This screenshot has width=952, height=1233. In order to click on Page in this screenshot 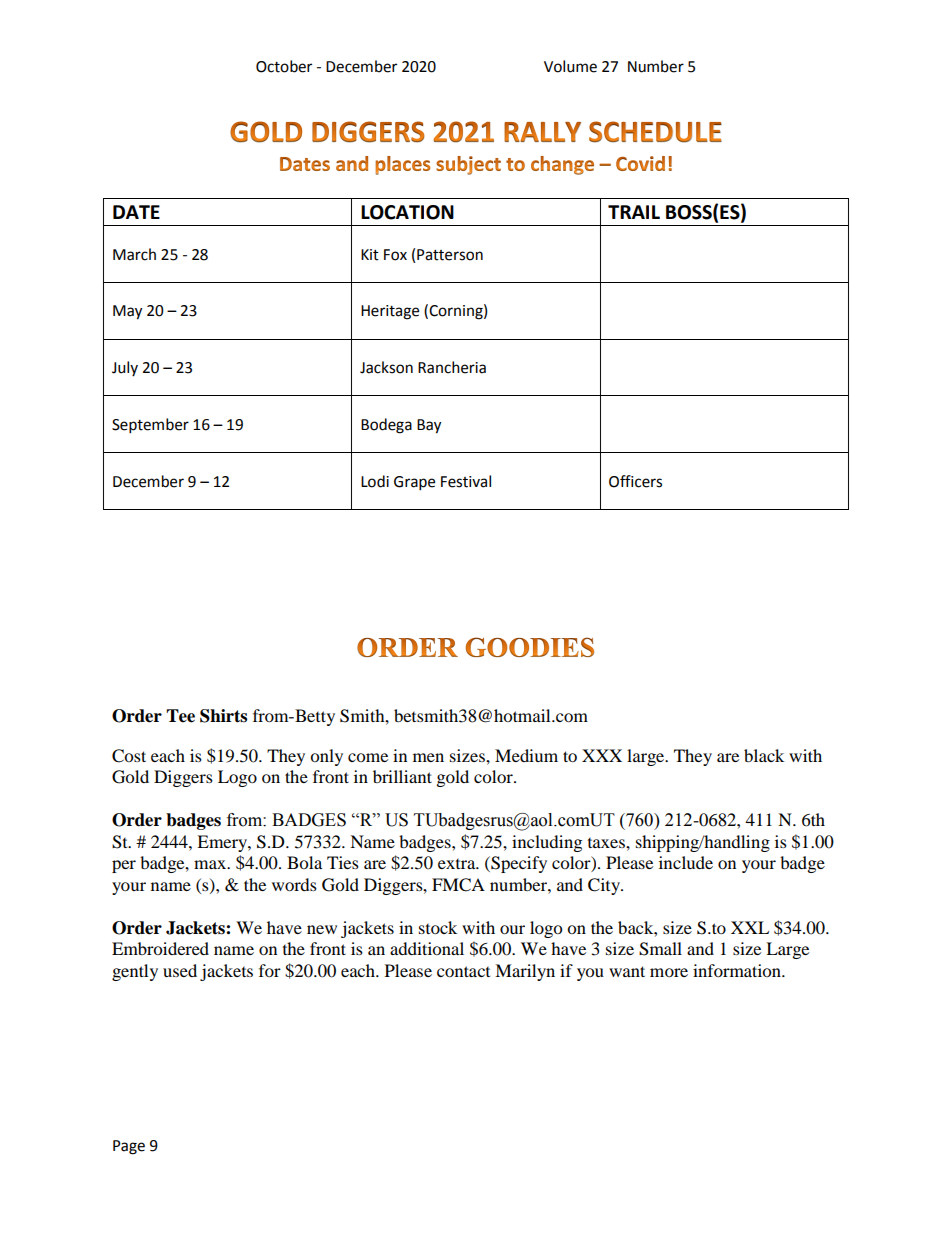, I will do `click(129, 1147)`.
